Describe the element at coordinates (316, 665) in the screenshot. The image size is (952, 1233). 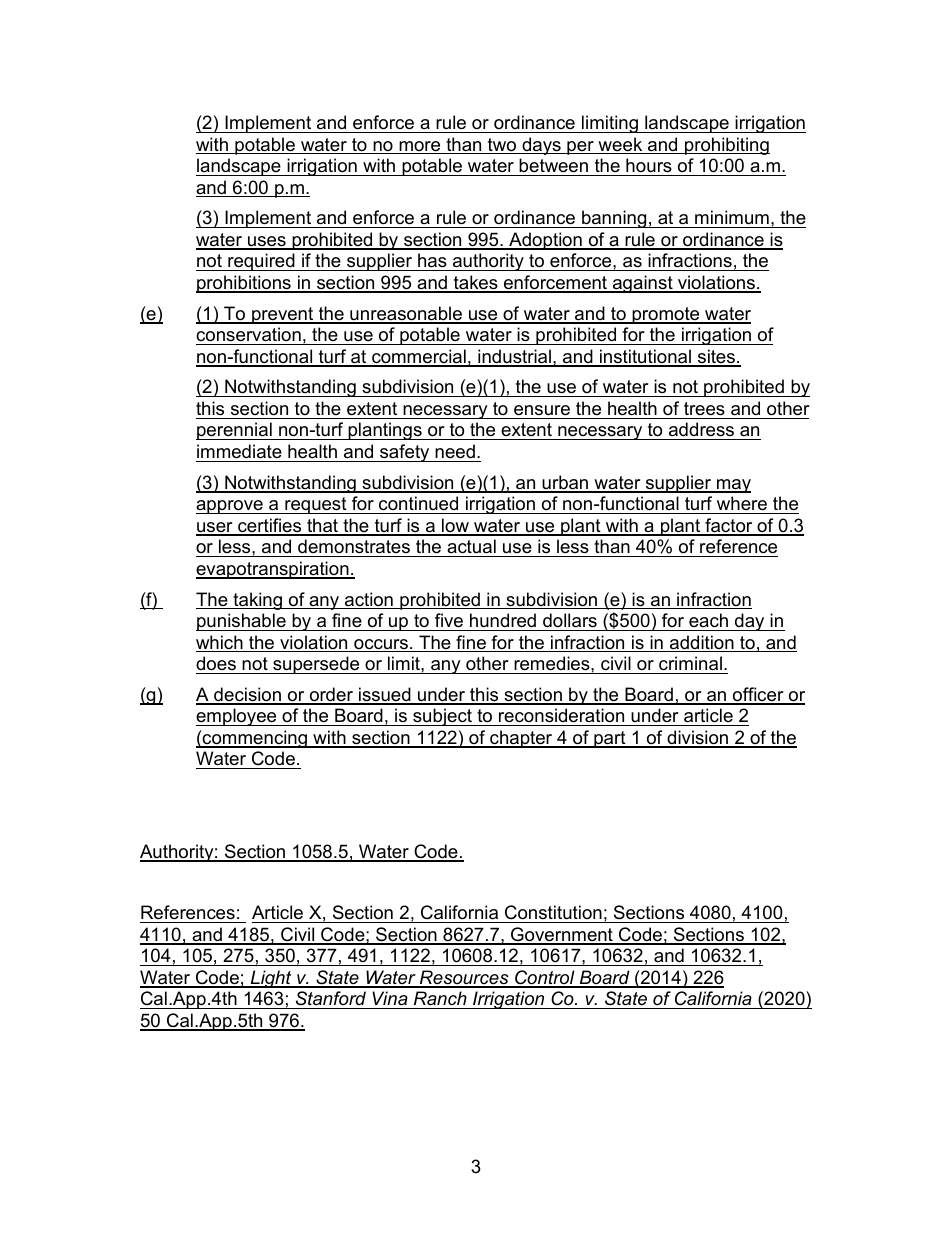
I see `supersede` at that location.
